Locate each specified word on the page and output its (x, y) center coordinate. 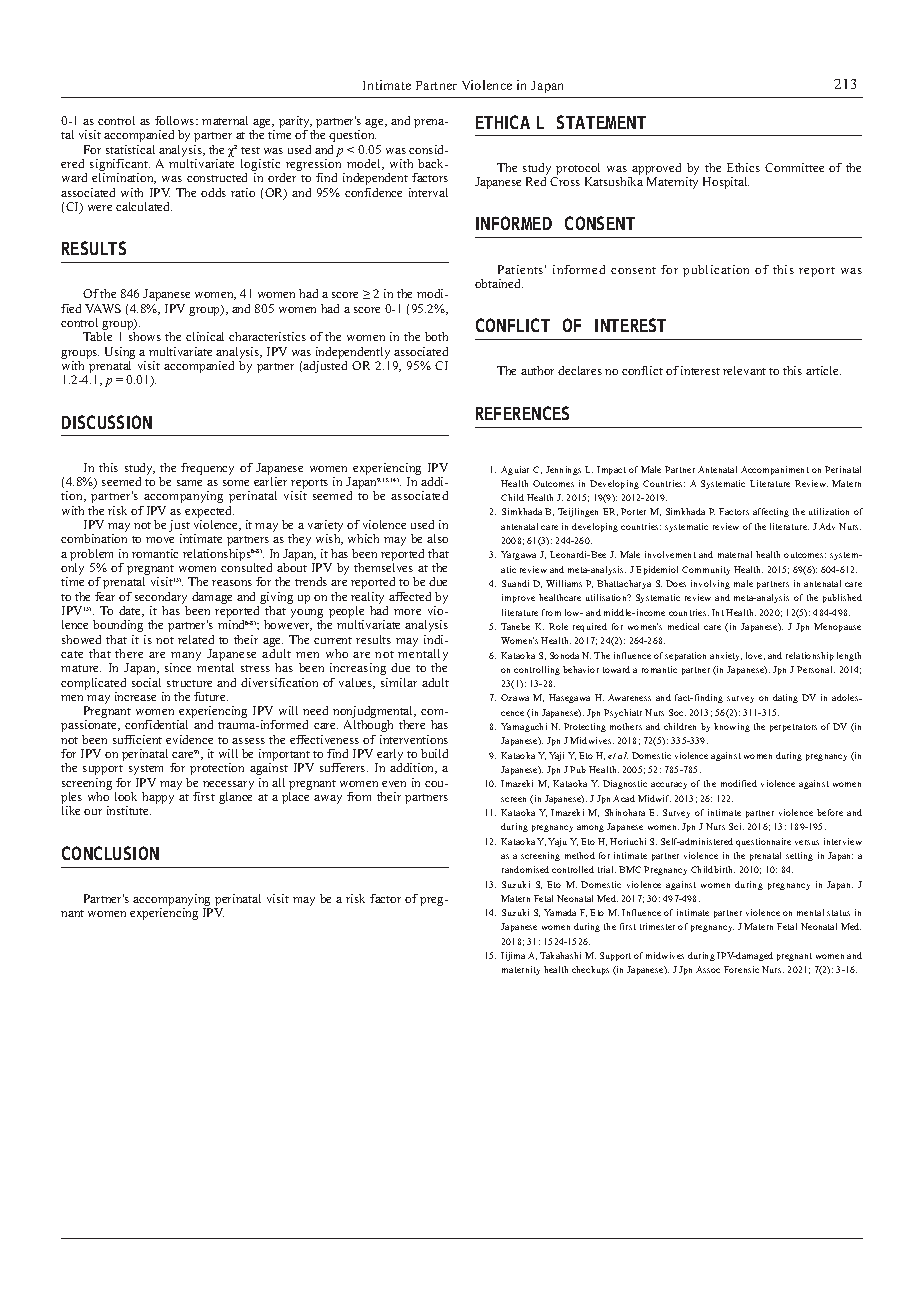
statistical (130, 149)
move (160, 540)
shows (145, 336)
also (437, 538)
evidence (189, 739)
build (434, 753)
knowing (732, 727)
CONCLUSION (110, 853)
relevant (744, 370)
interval (428, 192)
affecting (771, 512)
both (436, 336)
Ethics (743, 167)
